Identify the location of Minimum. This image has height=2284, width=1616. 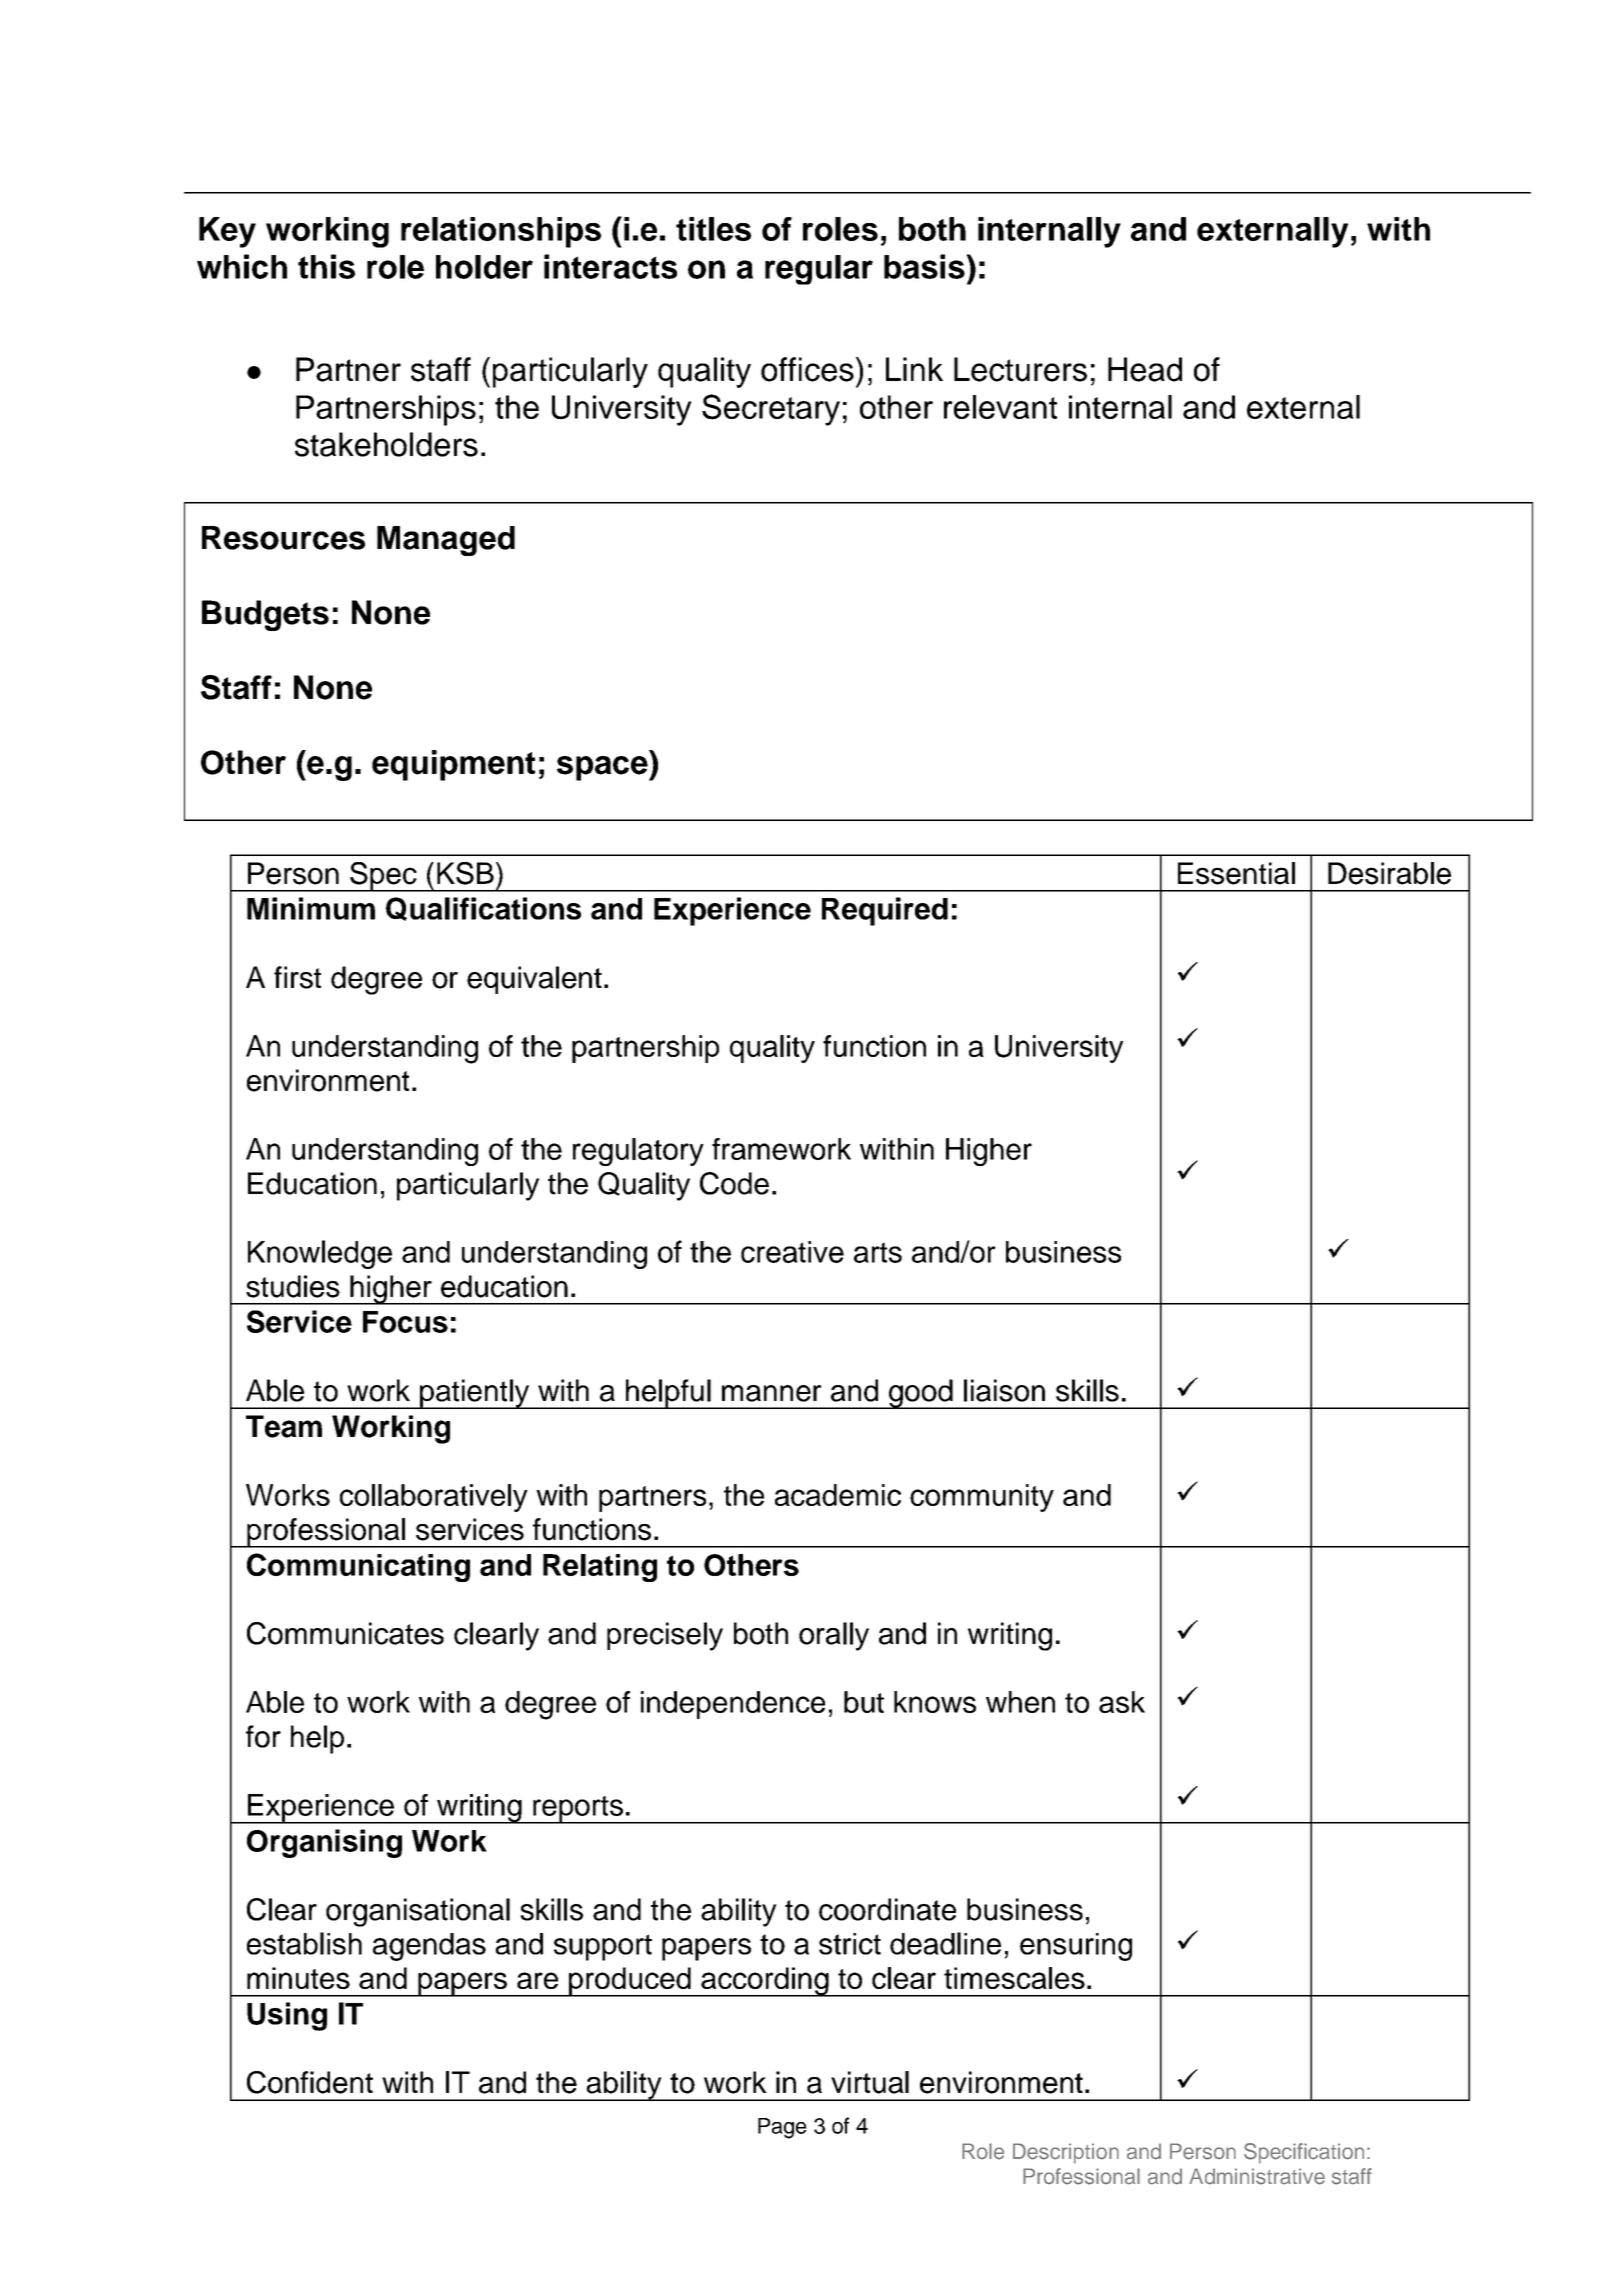
(311, 908).
